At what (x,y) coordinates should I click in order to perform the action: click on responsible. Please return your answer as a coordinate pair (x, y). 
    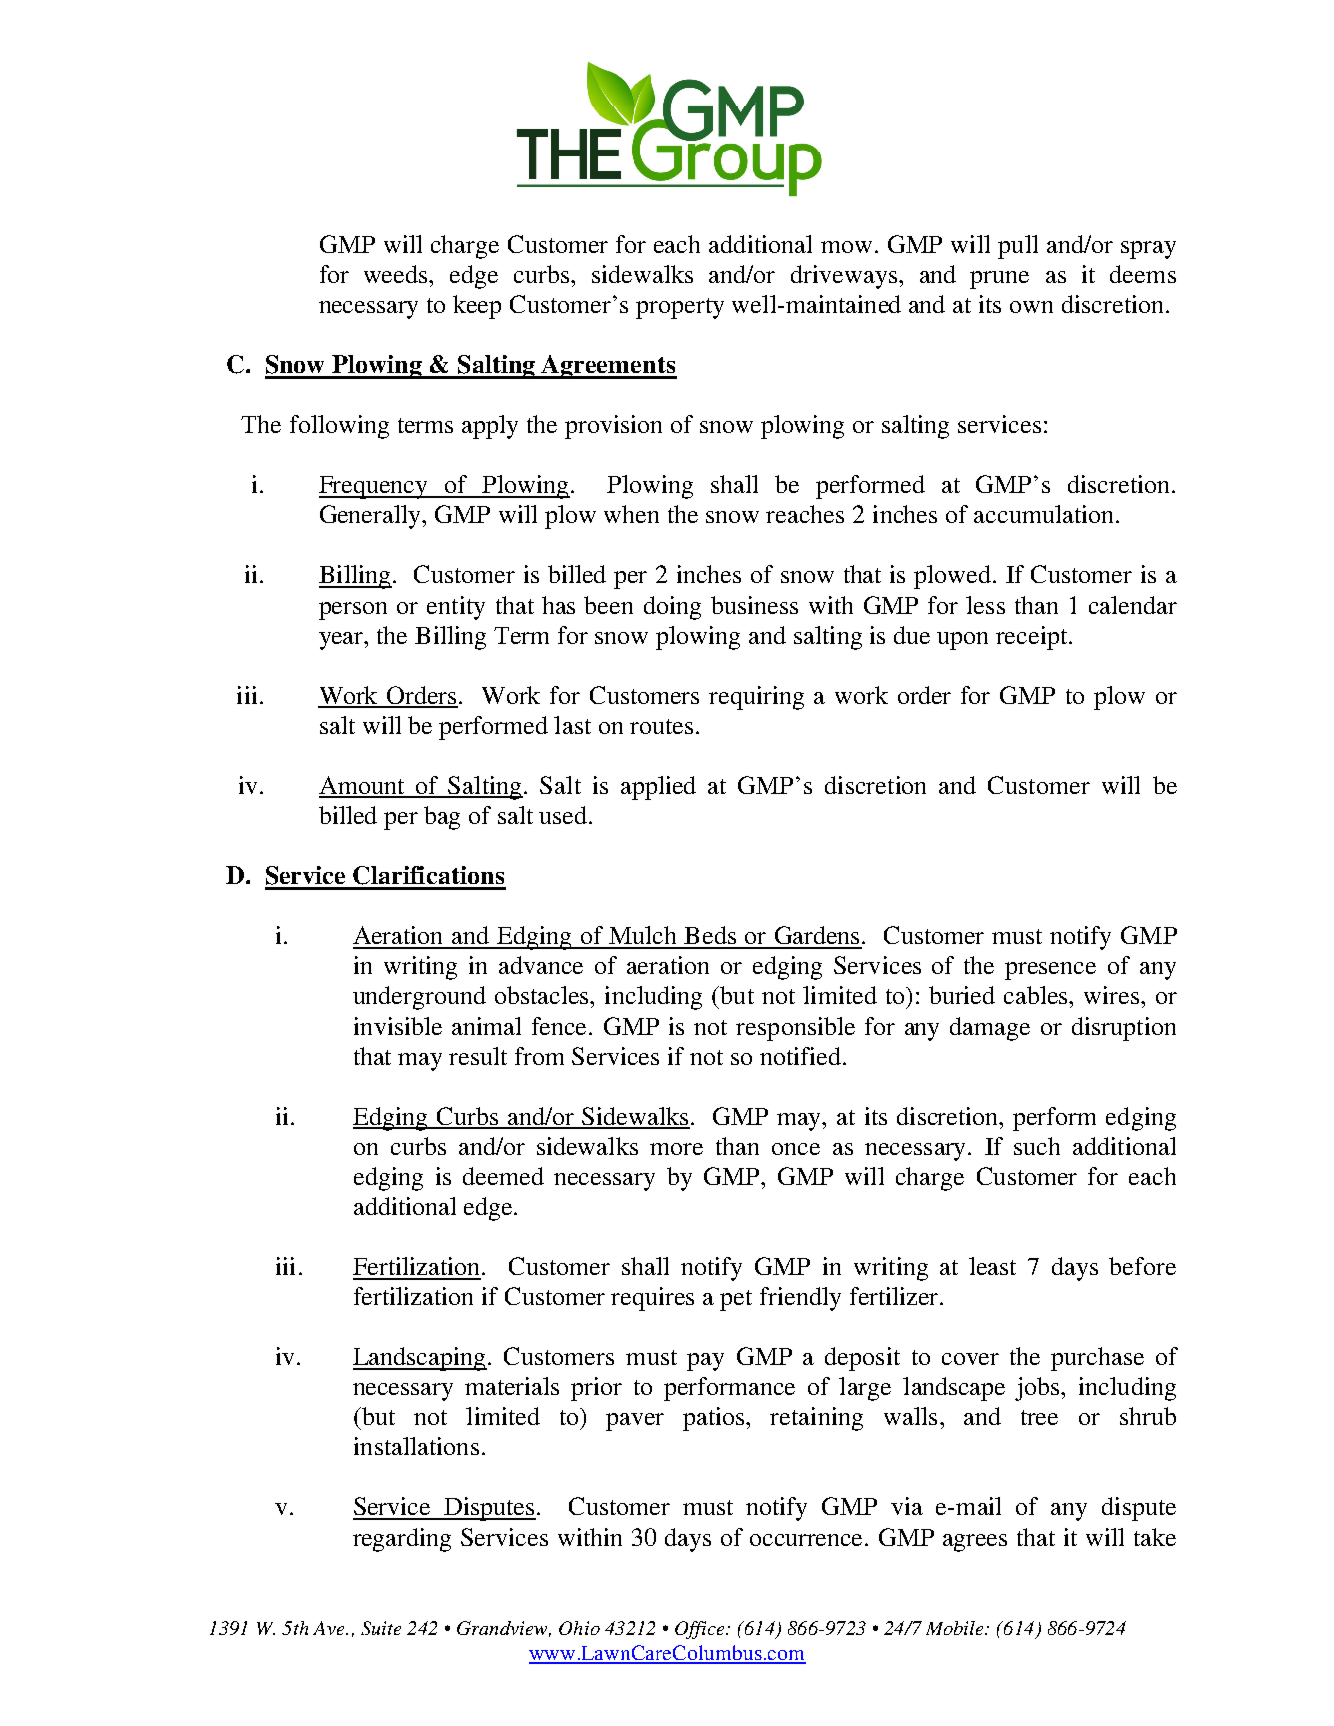
    Looking at the image, I should click on (795, 1029).
